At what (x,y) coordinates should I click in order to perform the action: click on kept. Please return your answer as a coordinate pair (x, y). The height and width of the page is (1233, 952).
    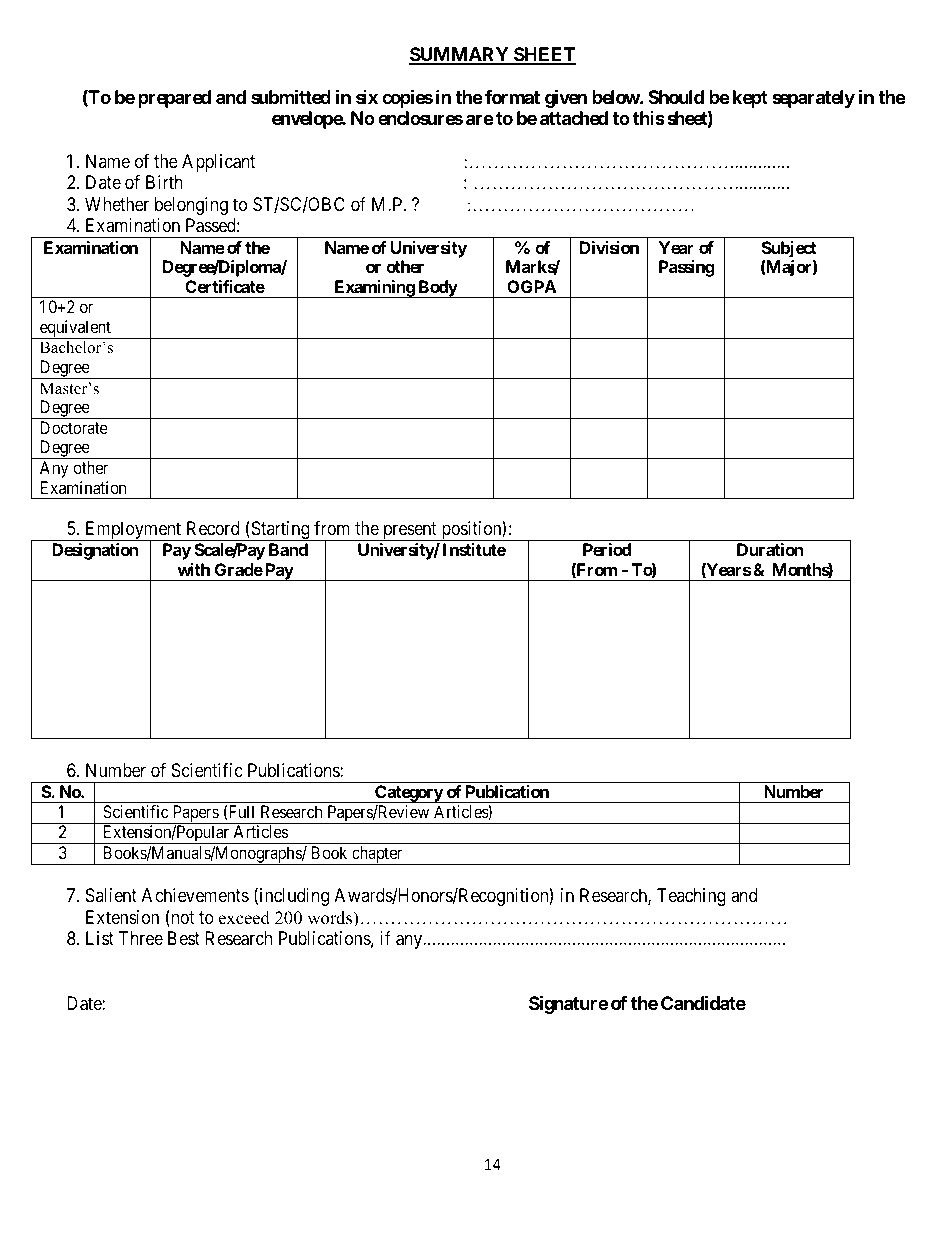
    Looking at the image, I should click on (750, 99).
